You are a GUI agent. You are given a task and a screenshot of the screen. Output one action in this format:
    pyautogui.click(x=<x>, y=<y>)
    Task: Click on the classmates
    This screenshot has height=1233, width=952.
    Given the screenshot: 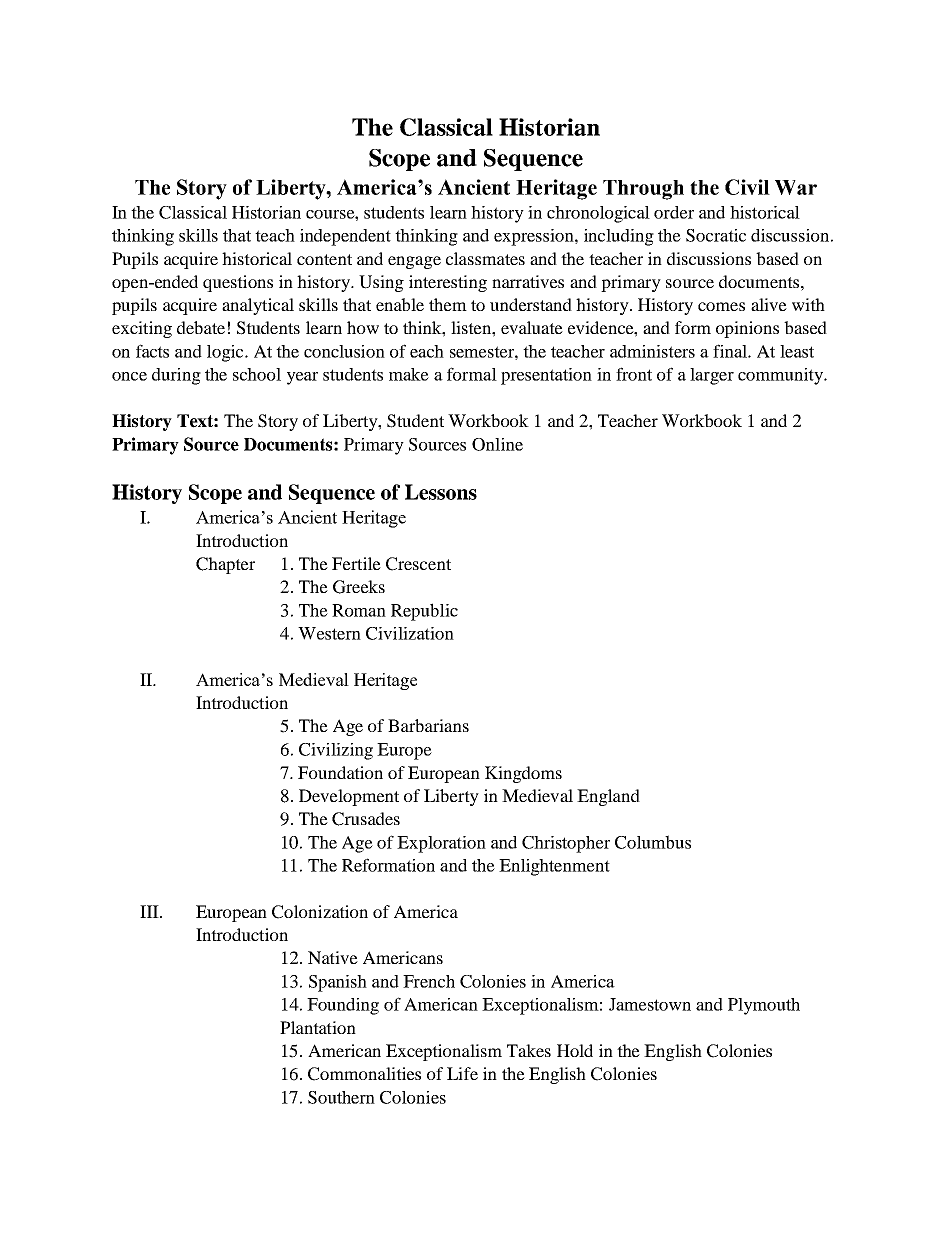 What is the action you would take?
    pyautogui.click(x=485, y=258)
